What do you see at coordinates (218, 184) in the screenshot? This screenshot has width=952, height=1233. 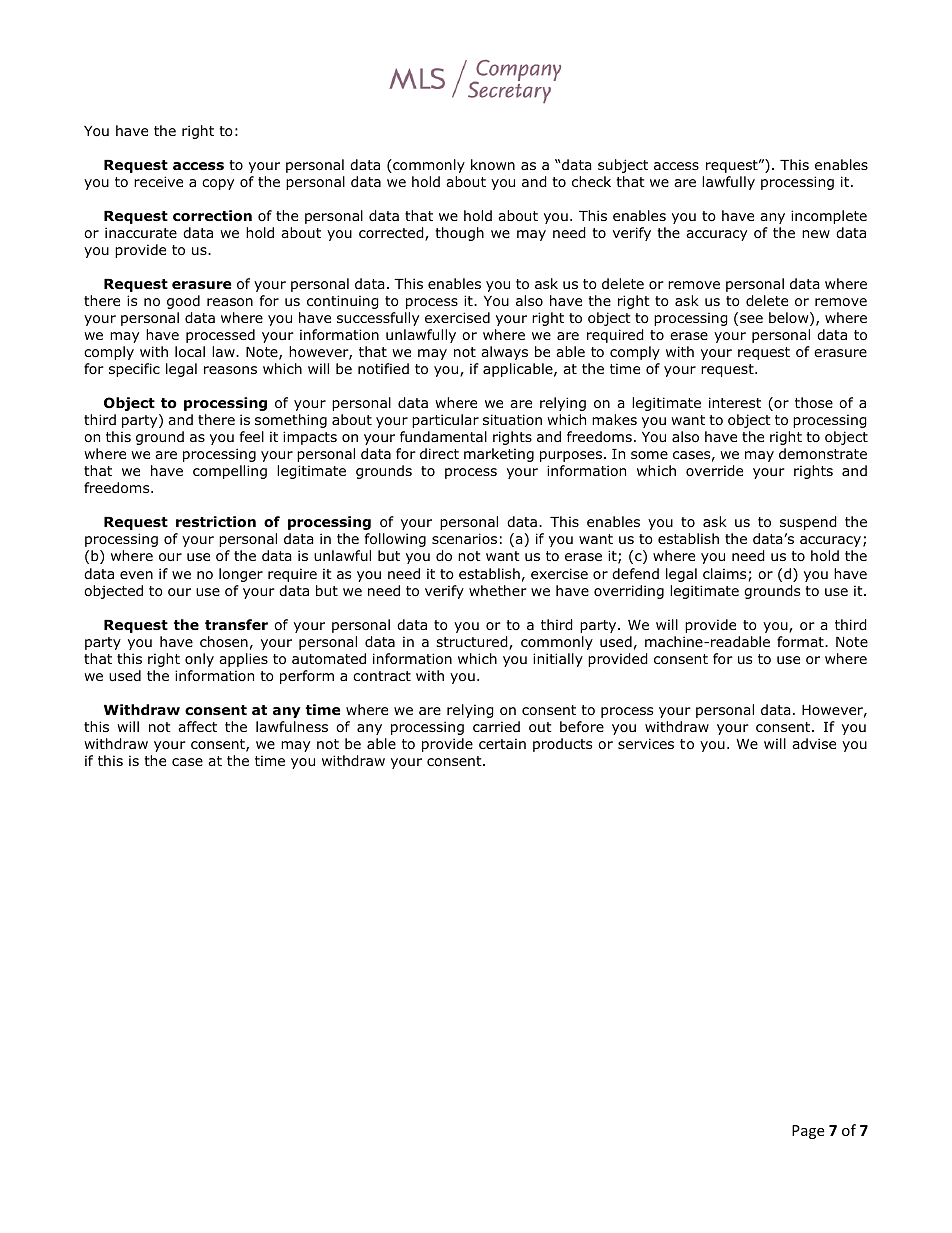 I see `copy` at bounding box center [218, 184].
